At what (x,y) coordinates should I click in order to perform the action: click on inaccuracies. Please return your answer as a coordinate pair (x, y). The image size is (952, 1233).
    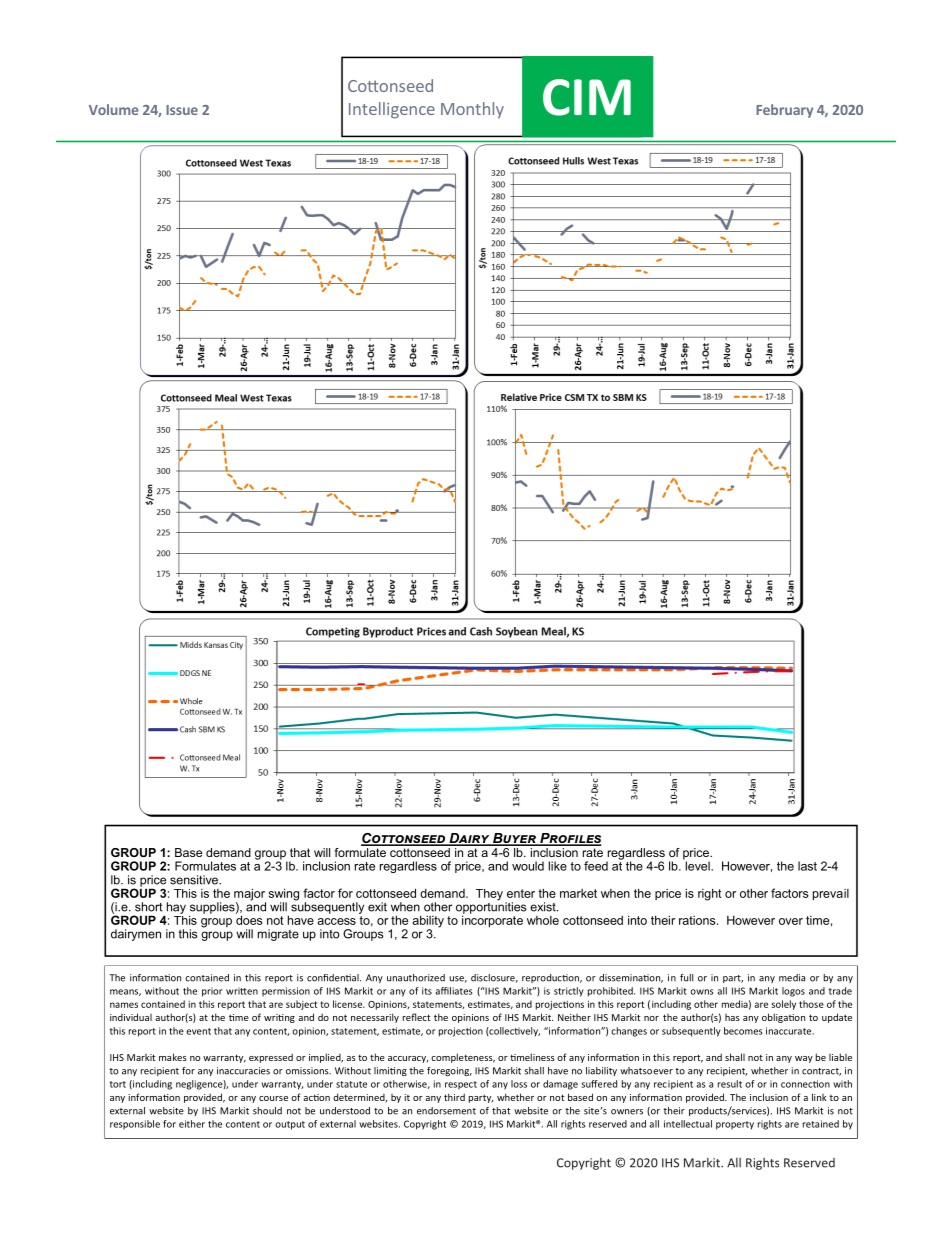
    Looking at the image, I should click on (243, 1071).
